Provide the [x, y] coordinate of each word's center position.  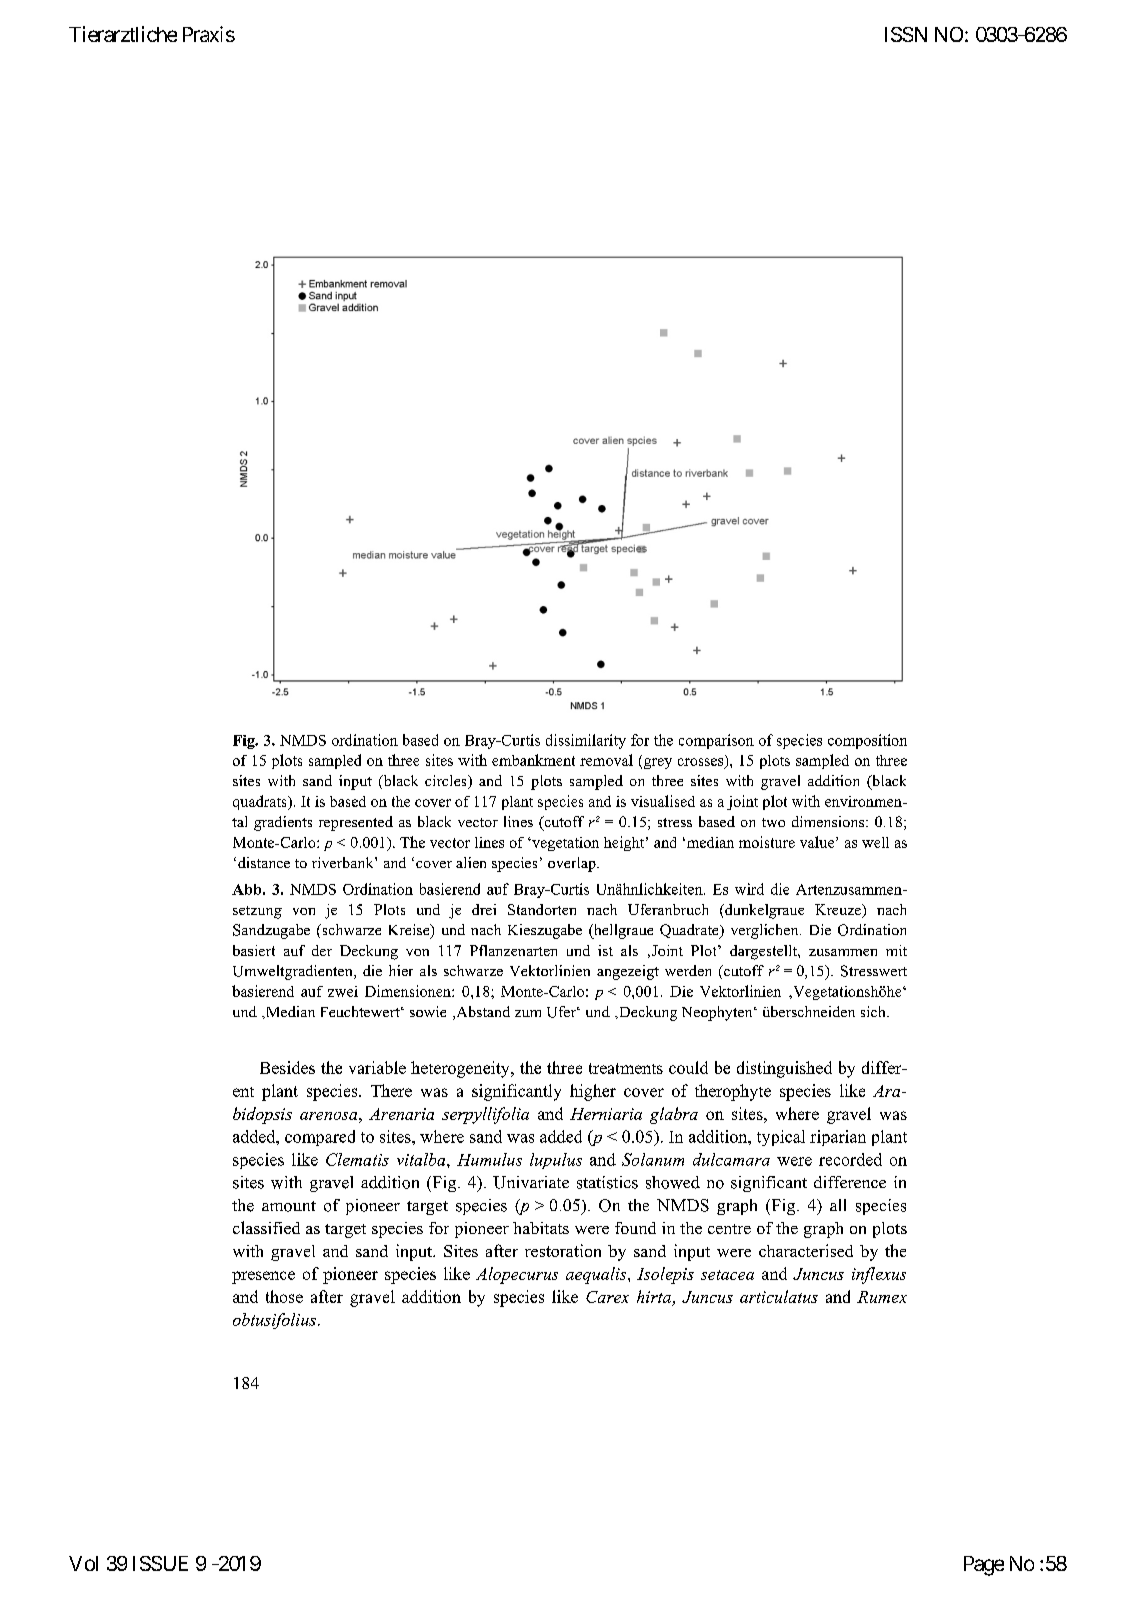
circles [447, 782]
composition [867, 741]
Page [984, 1566]
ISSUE [160, 1563]
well [875, 842]
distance [264, 862]
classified [266, 1227]
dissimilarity [586, 741]
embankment [533, 760]
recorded [850, 1159]
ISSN [906, 34]
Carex [607, 1297]
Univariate [531, 1182]
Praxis [209, 34]
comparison [716, 741]
